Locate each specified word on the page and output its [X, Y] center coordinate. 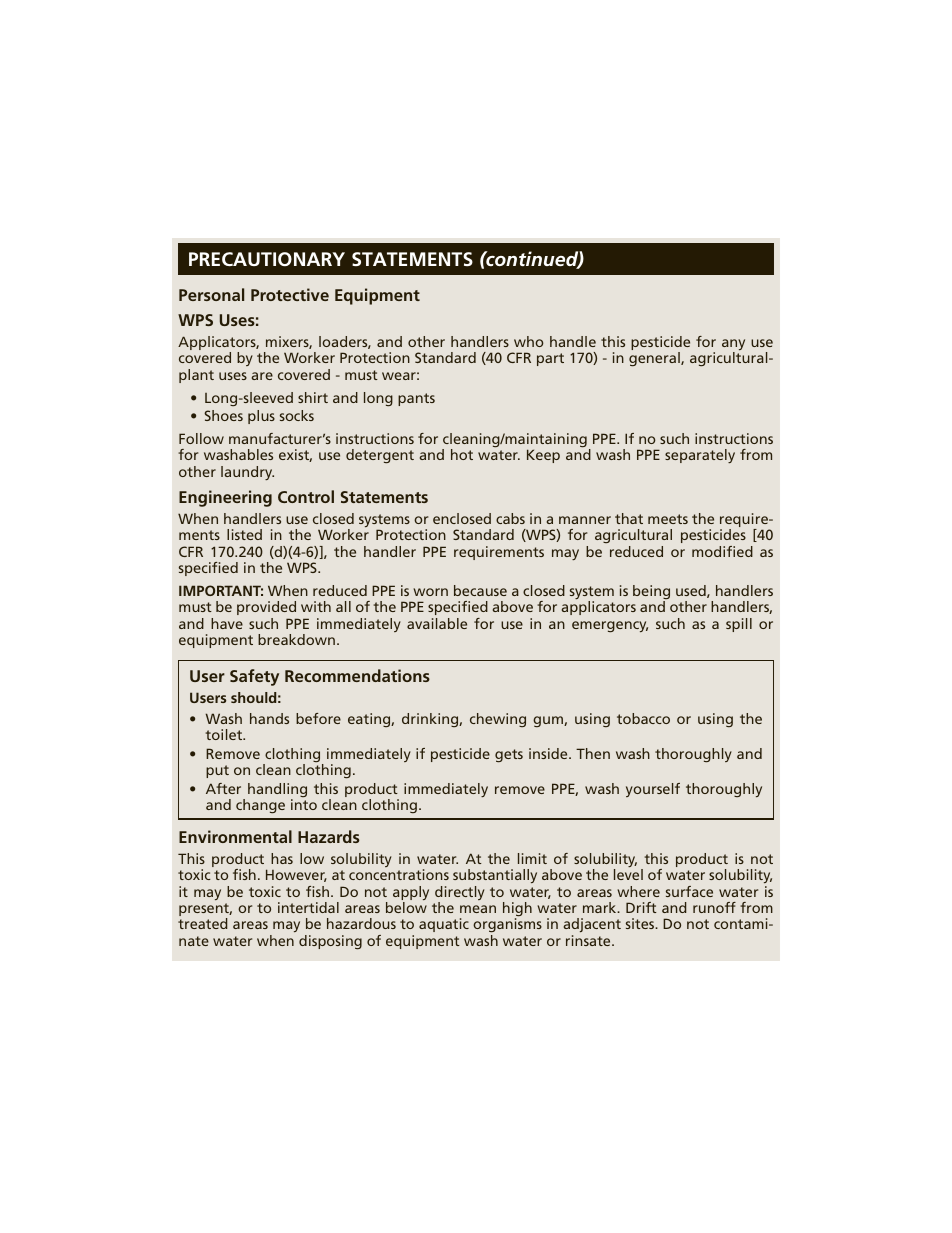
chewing [498, 720]
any [733, 346]
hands [269, 718]
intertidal [308, 907]
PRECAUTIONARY [267, 259]
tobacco [643, 718]
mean [478, 909]
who [528, 341]
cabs [510, 518]
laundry [247, 473]
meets [668, 519]
